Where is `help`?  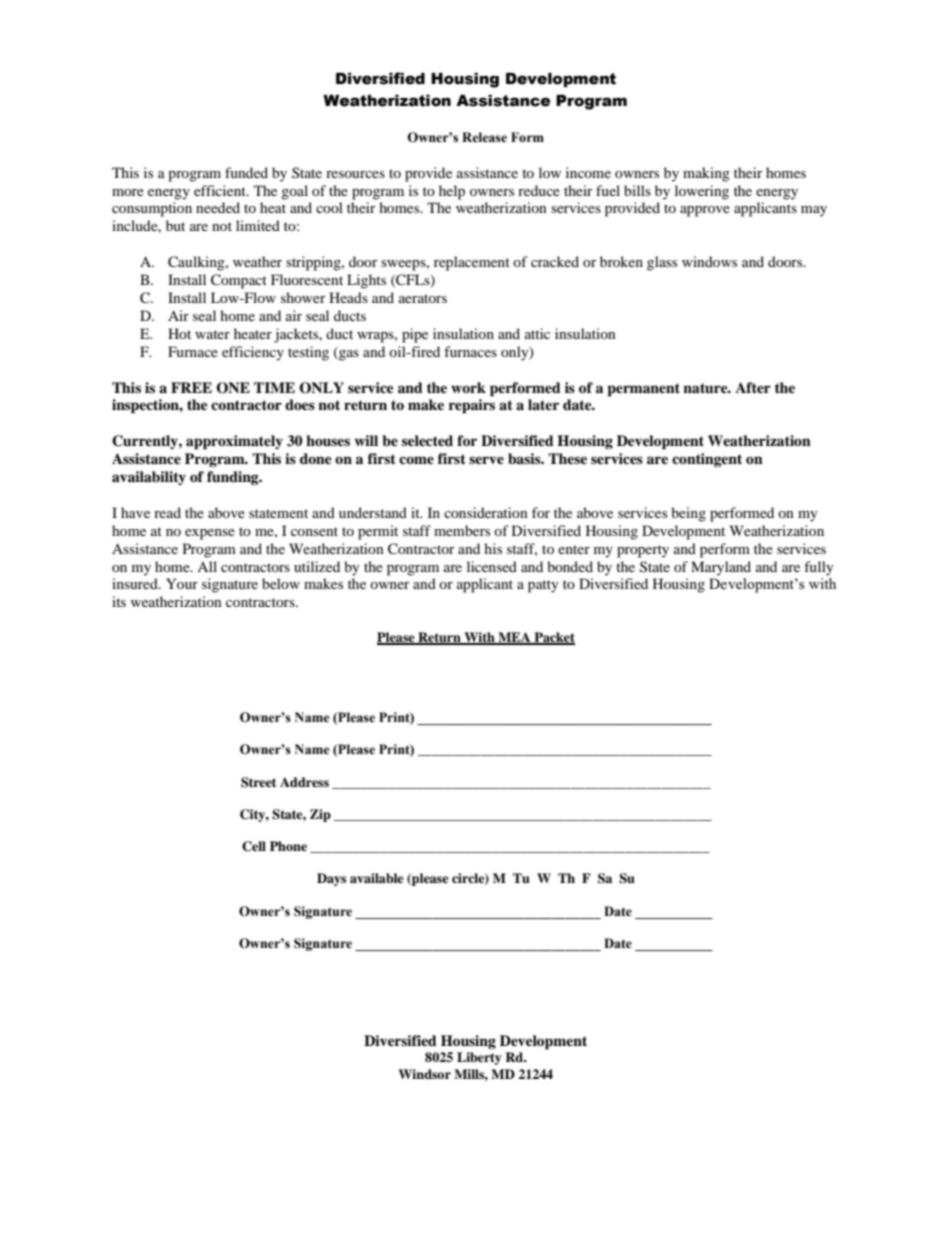 help is located at coordinates (452, 192).
